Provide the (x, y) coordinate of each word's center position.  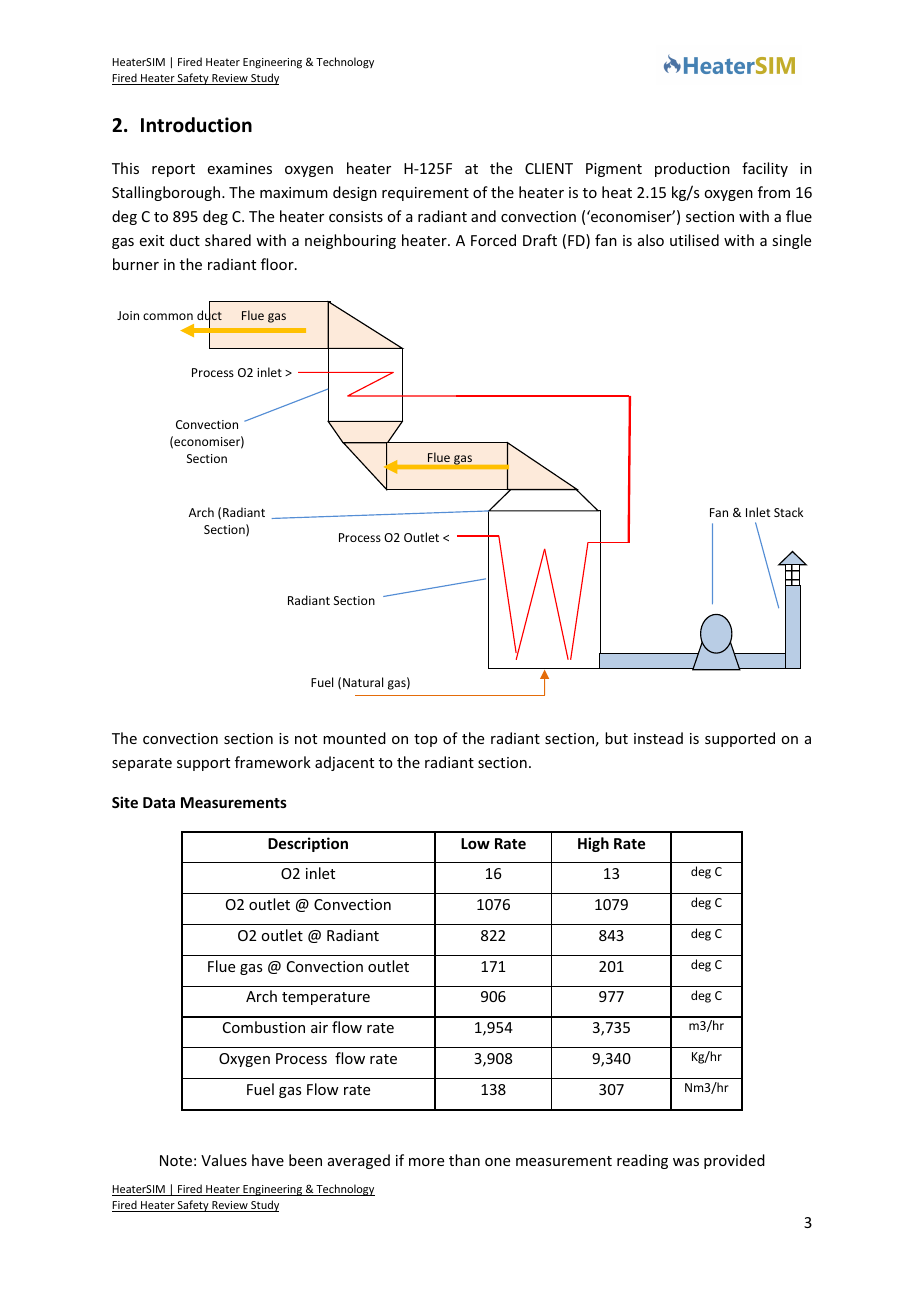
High (593, 844)
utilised (694, 240)
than (464, 1160)
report (173, 170)
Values (224, 1160)
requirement (425, 194)
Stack (788, 512)
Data (159, 802)
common (168, 316)
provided (734, 1161)
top (425, 740)
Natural (363, 682)
